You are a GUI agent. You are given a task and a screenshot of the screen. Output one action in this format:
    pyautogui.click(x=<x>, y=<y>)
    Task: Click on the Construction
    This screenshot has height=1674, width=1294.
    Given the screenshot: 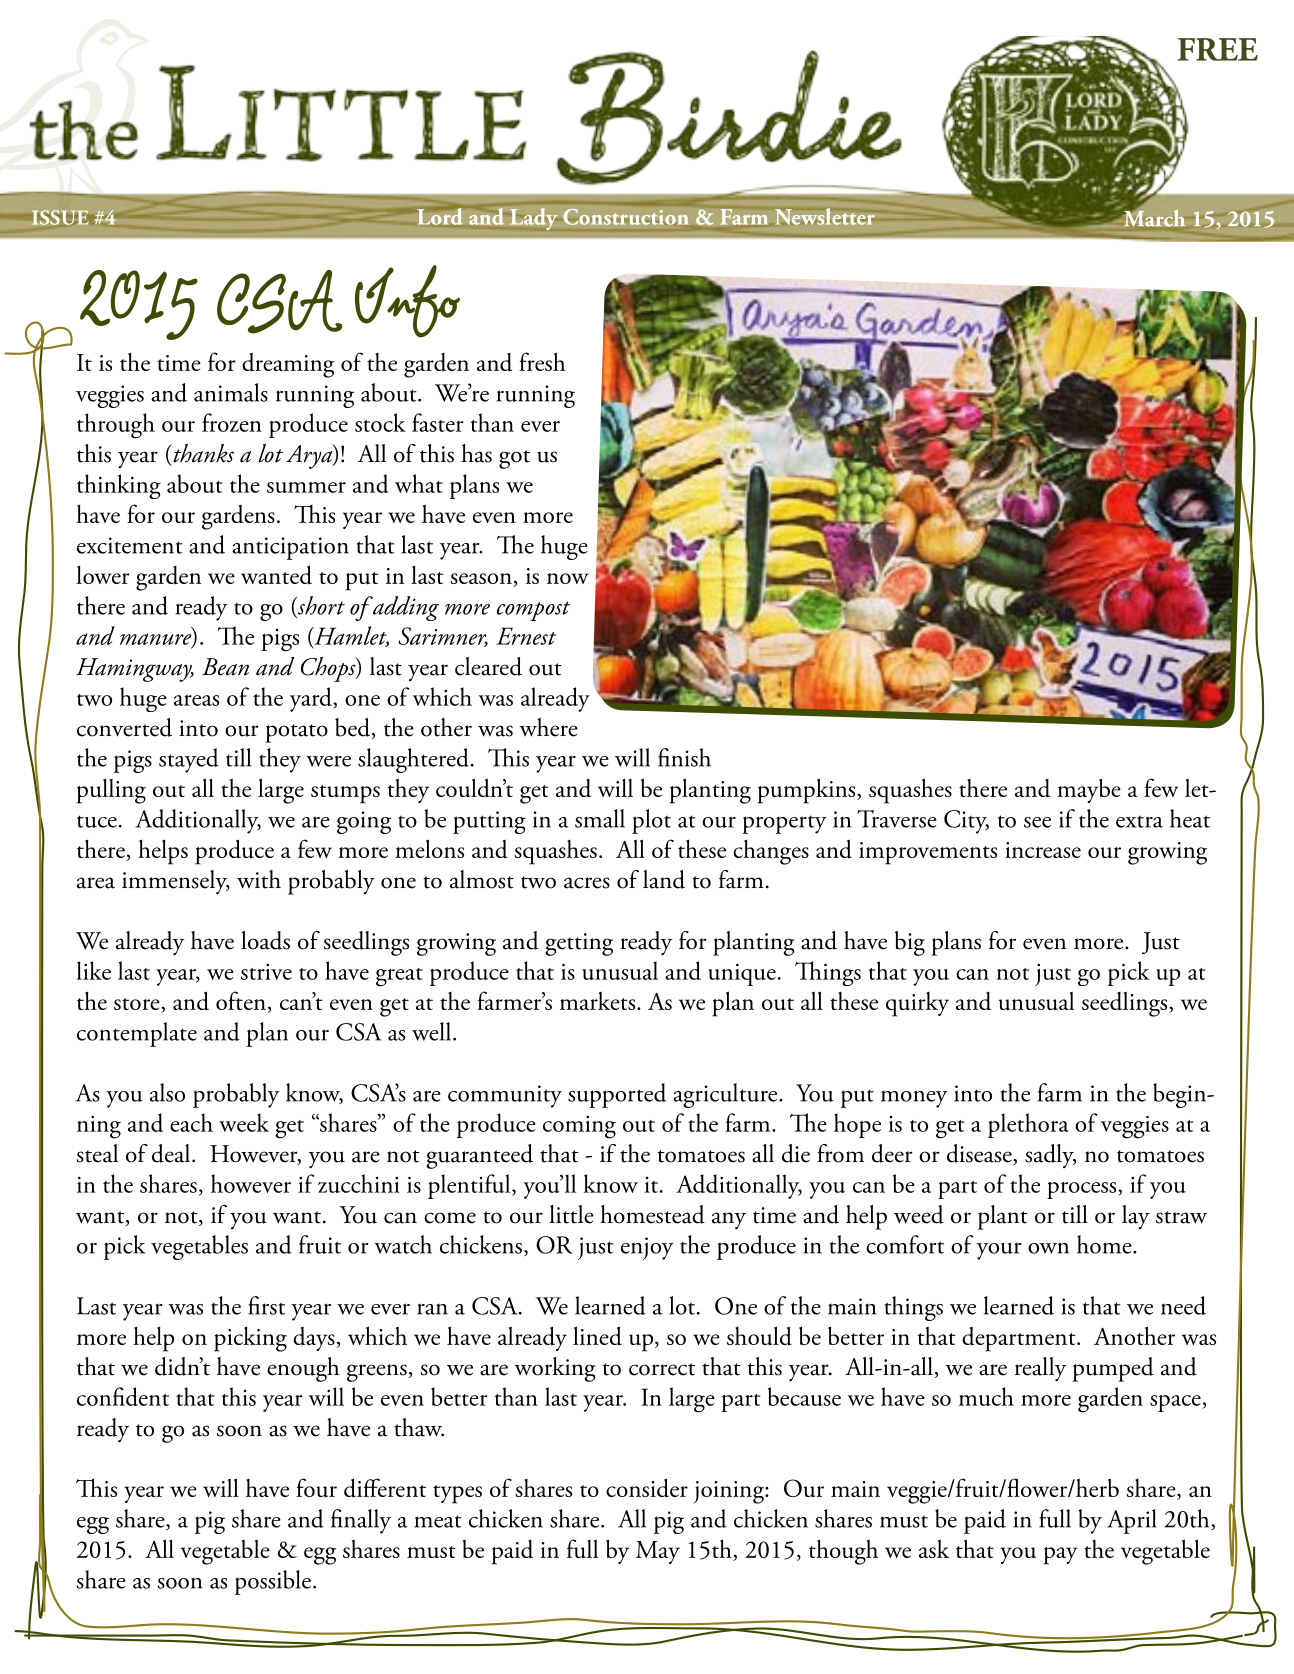 What is the action you would take?
    pyautogui.click(x=626, y=216)
